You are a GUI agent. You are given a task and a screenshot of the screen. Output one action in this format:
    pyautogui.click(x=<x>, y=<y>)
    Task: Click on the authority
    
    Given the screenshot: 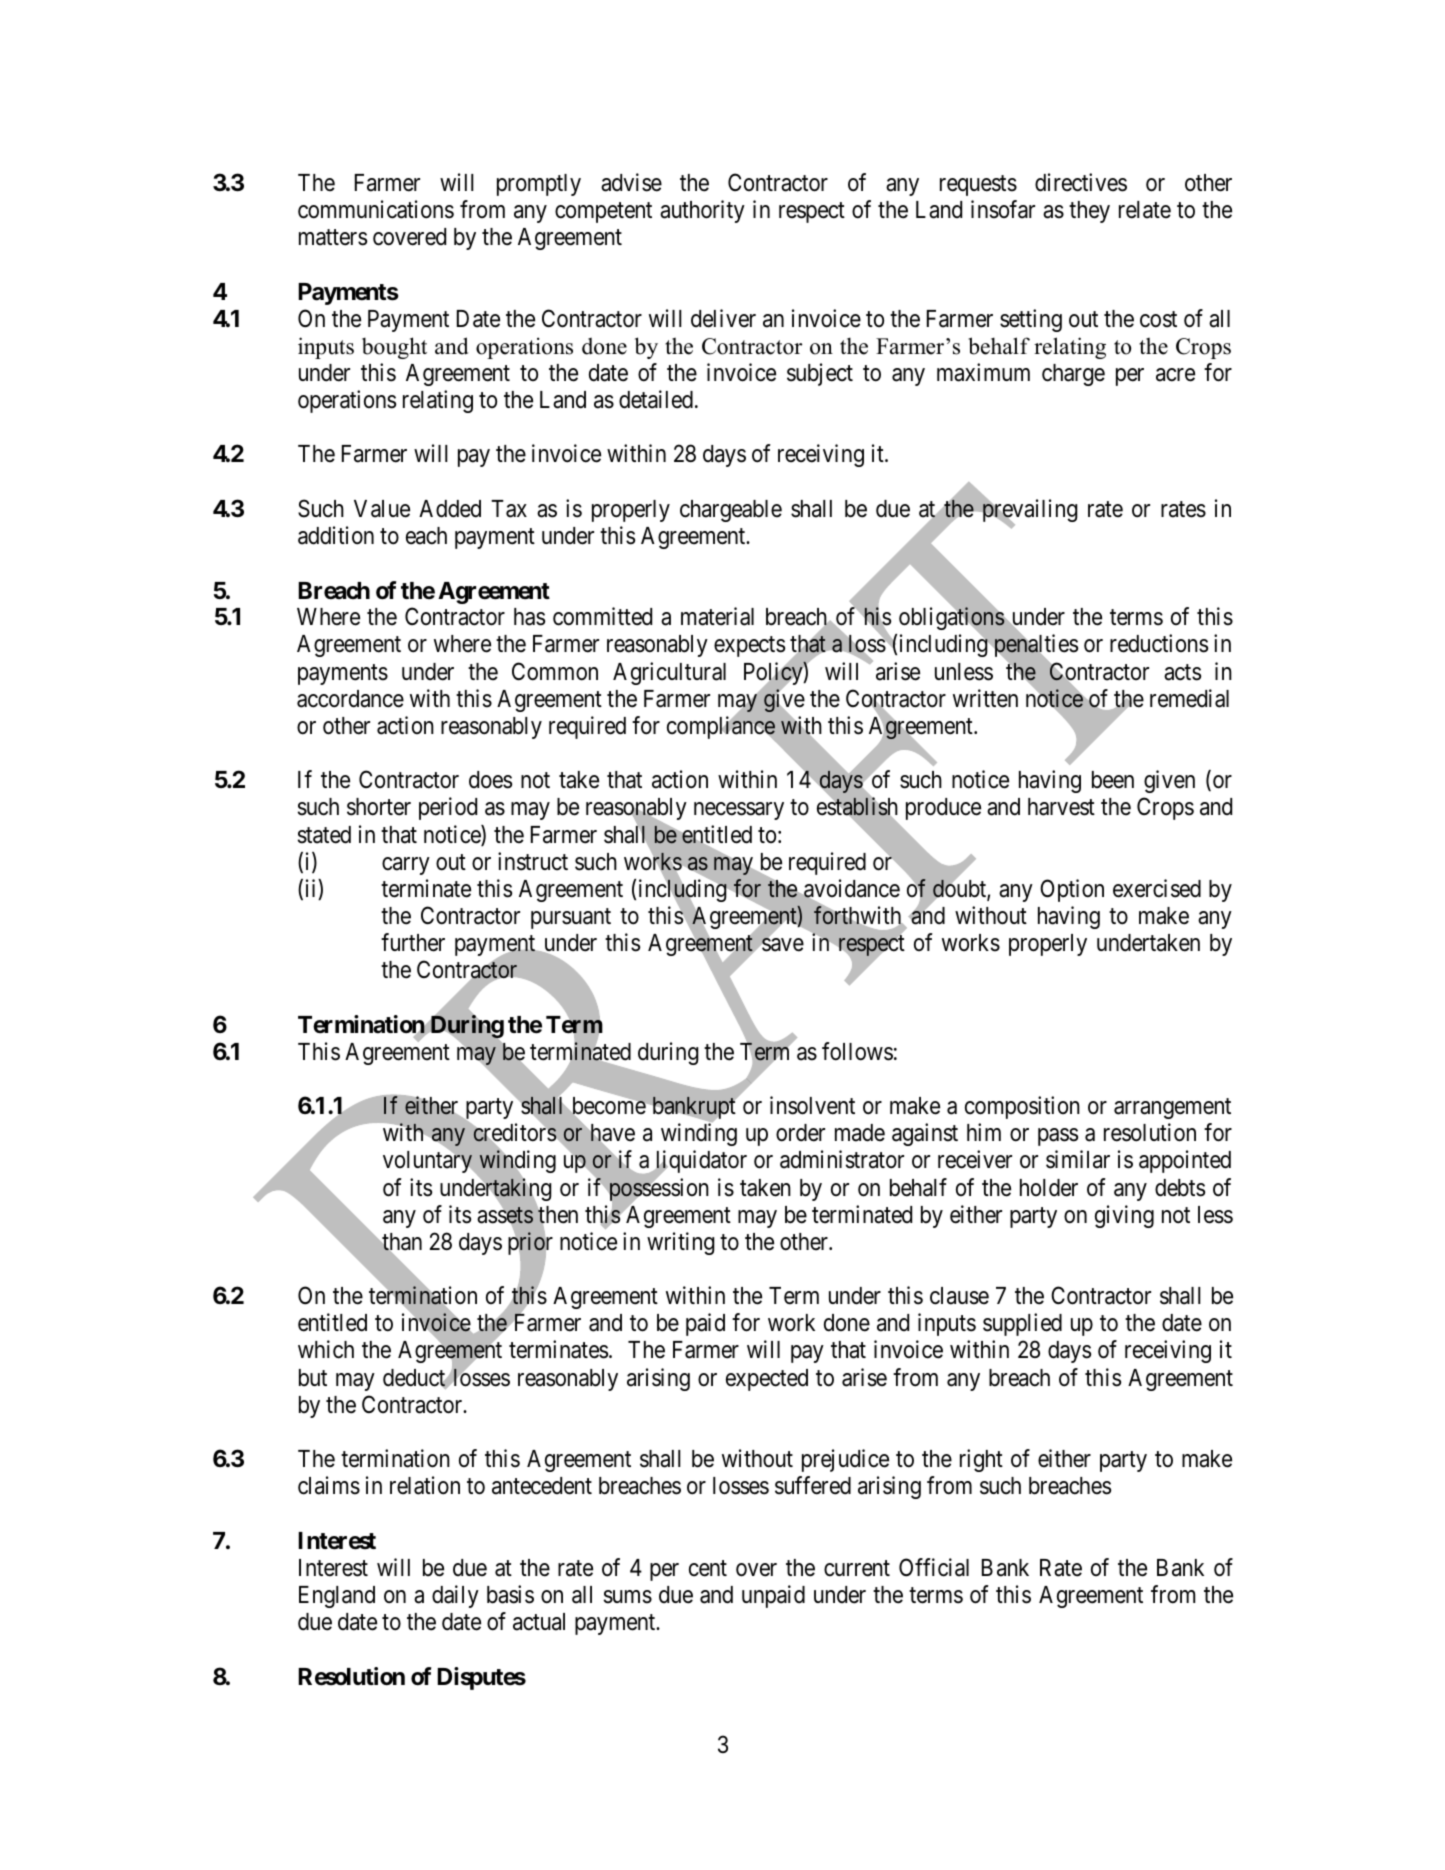 What is the action you would take?
    pyautogui.click(x=702, y=211)
